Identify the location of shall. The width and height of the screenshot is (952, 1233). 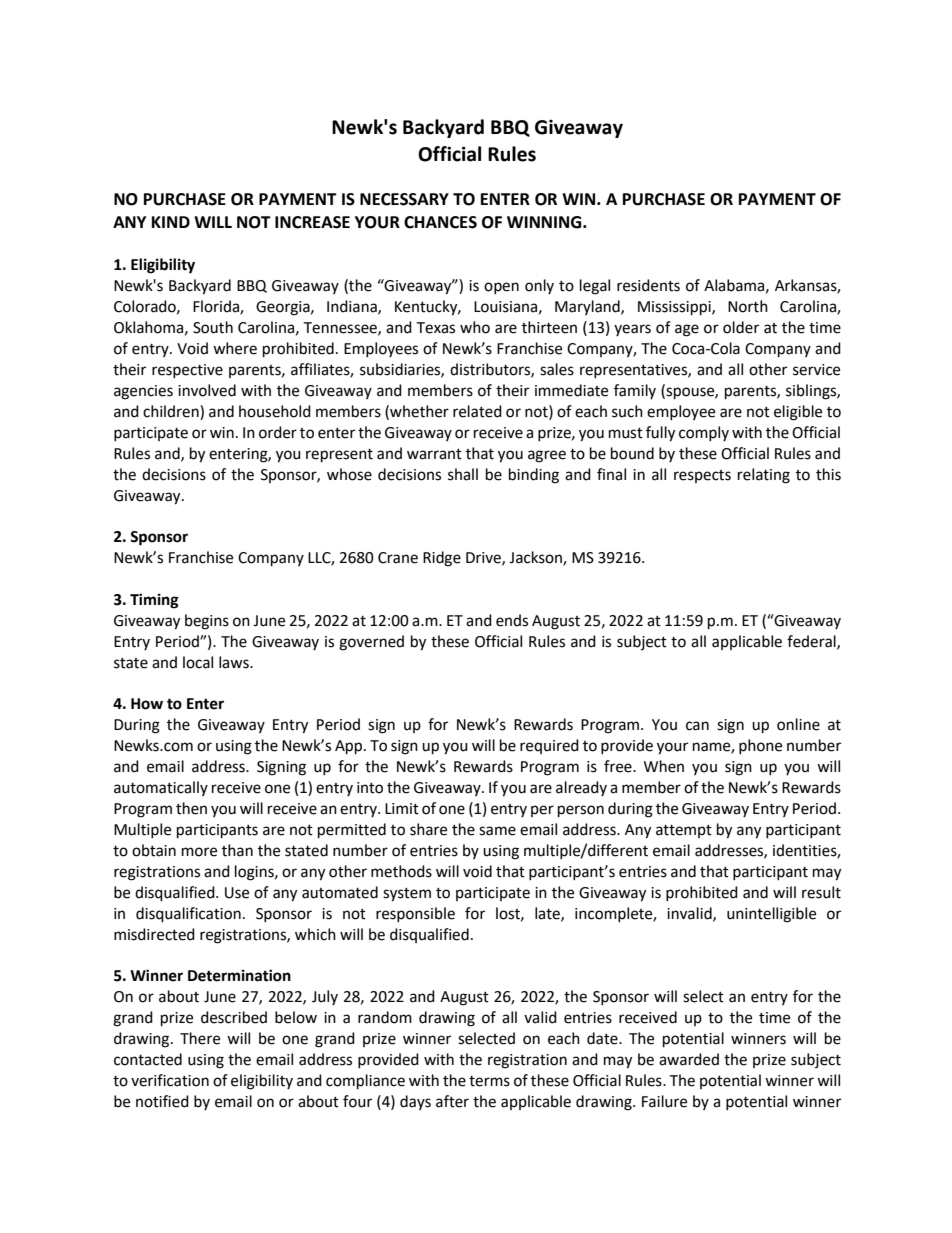
(463, 474).
